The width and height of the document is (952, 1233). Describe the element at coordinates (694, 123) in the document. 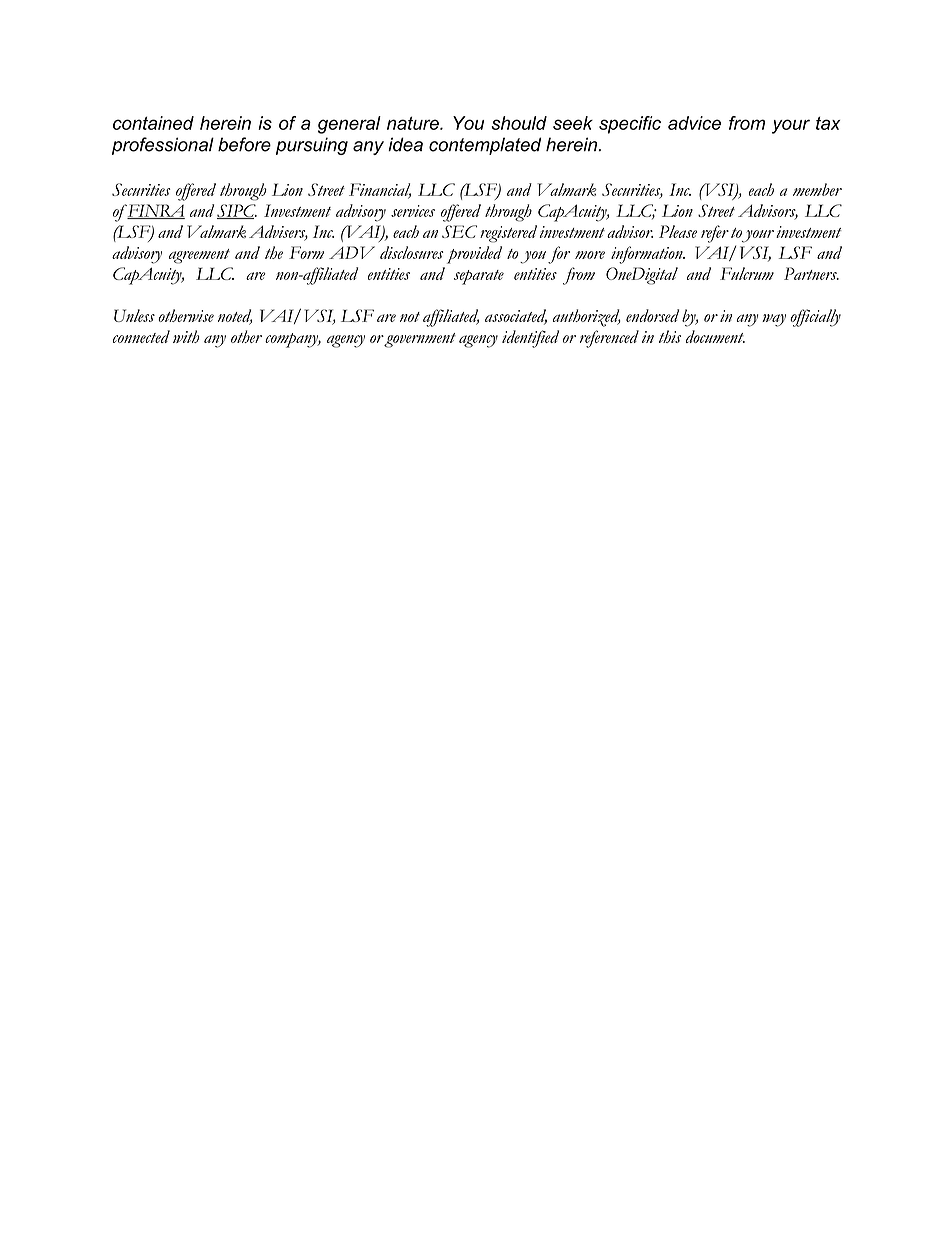

I see `advice` at that location.
